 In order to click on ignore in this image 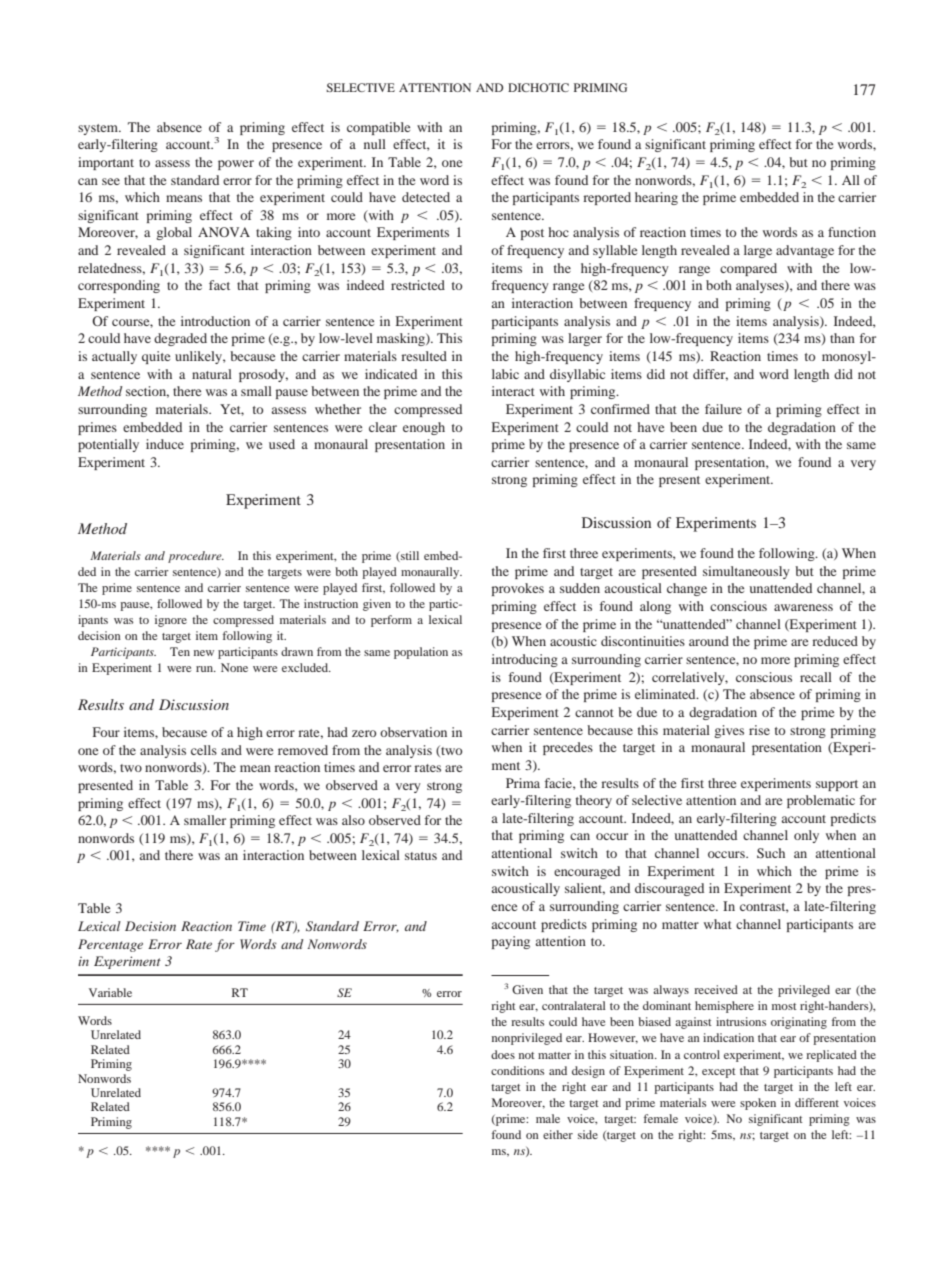, I will do `click(171, 621)`.
